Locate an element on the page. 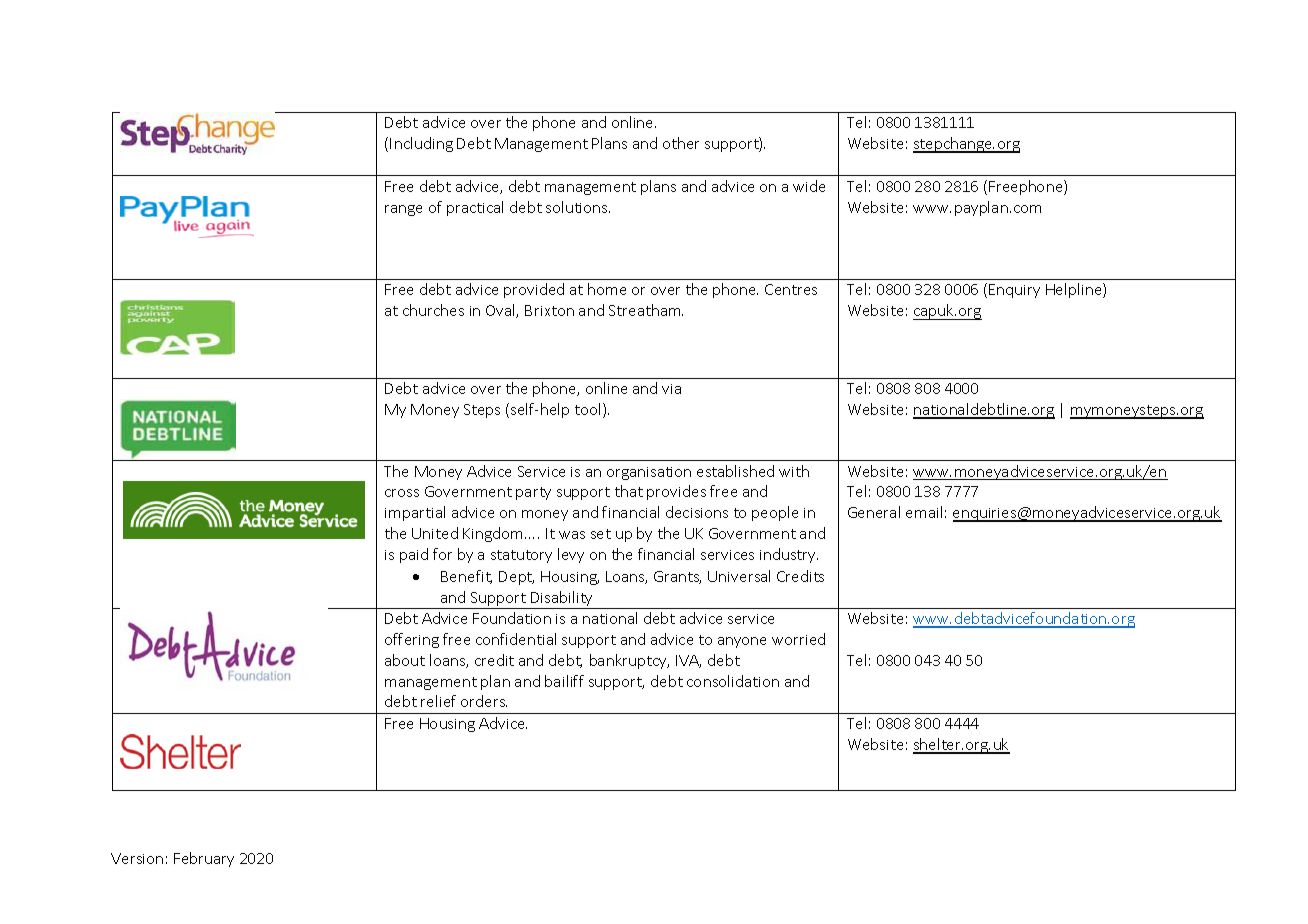 The height and width of the page is (924, 1308). Disability is located at coordinates (562, 600).
